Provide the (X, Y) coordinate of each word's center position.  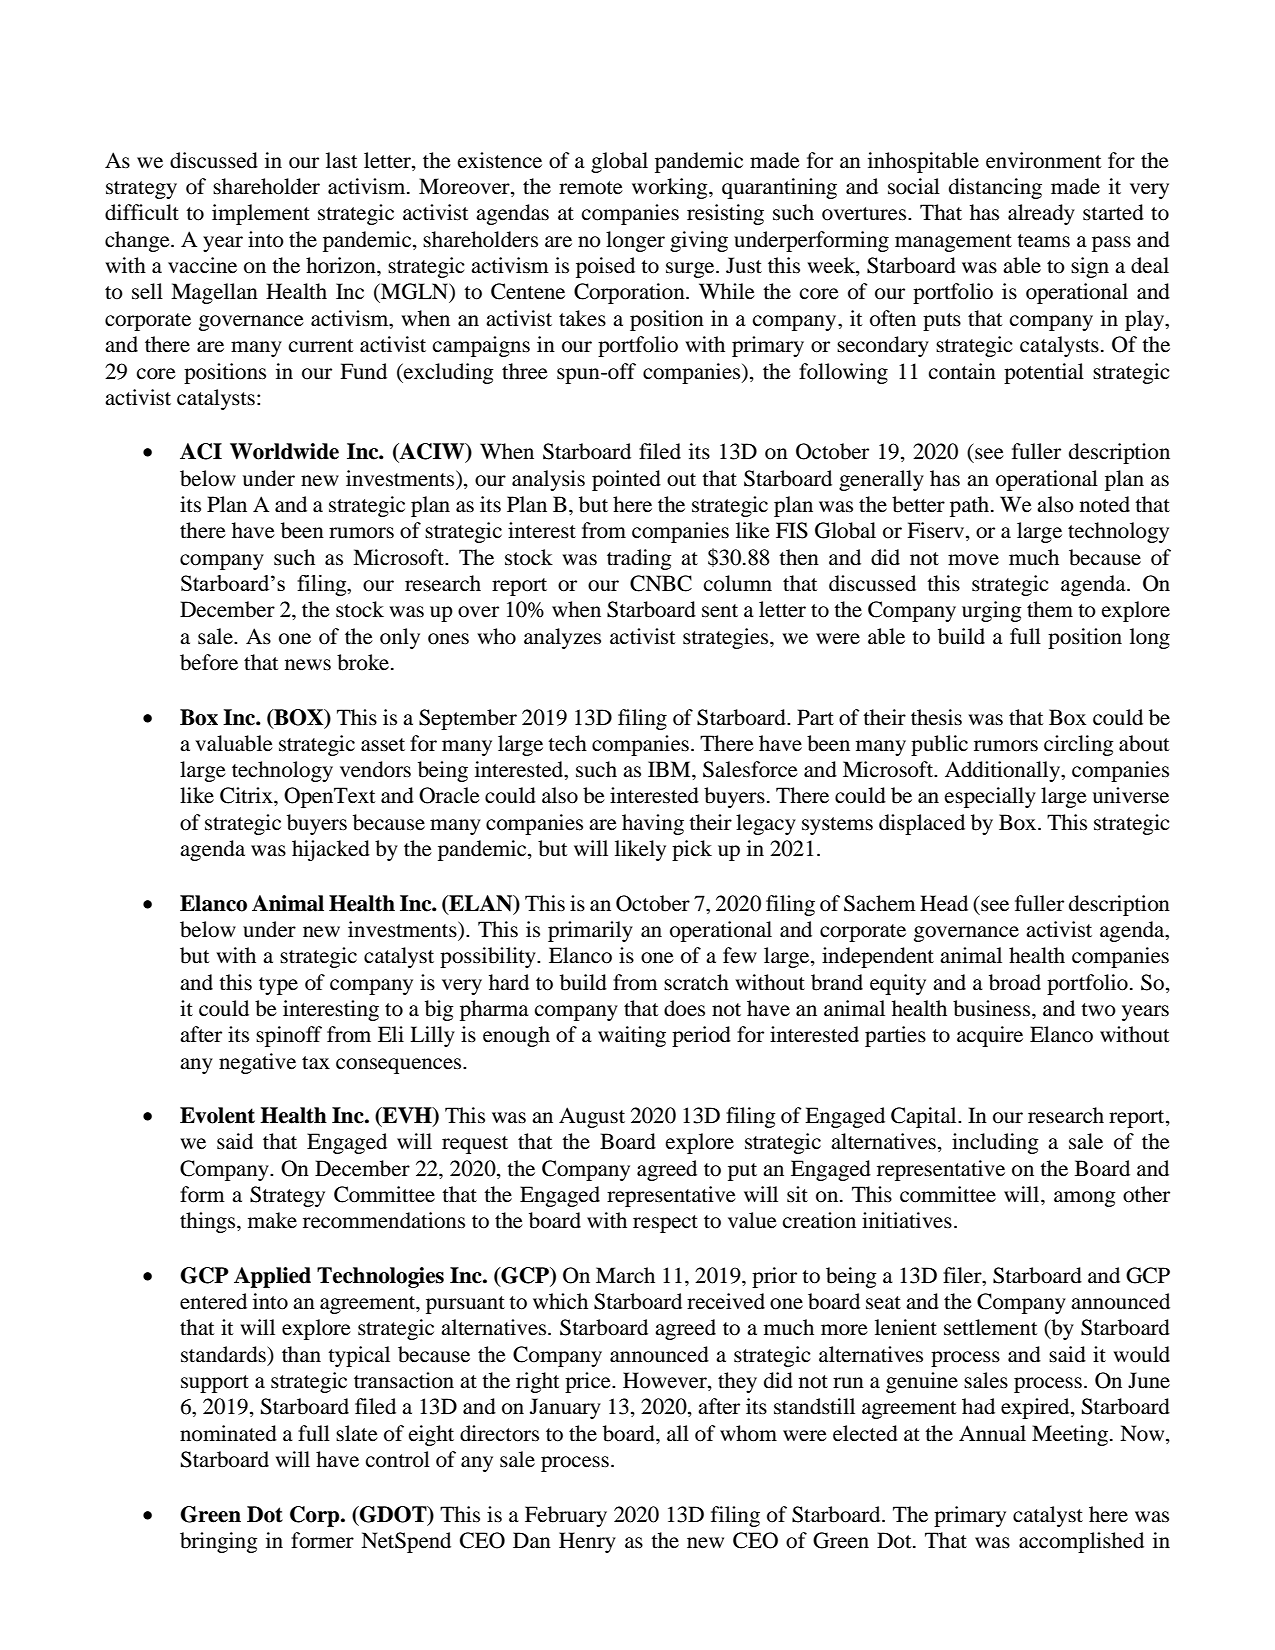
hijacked (331, 850)
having (653, 824)
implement (261, 214)
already (1041, 214)
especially (990, 797)
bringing (219, 1542)
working (671, 188)
